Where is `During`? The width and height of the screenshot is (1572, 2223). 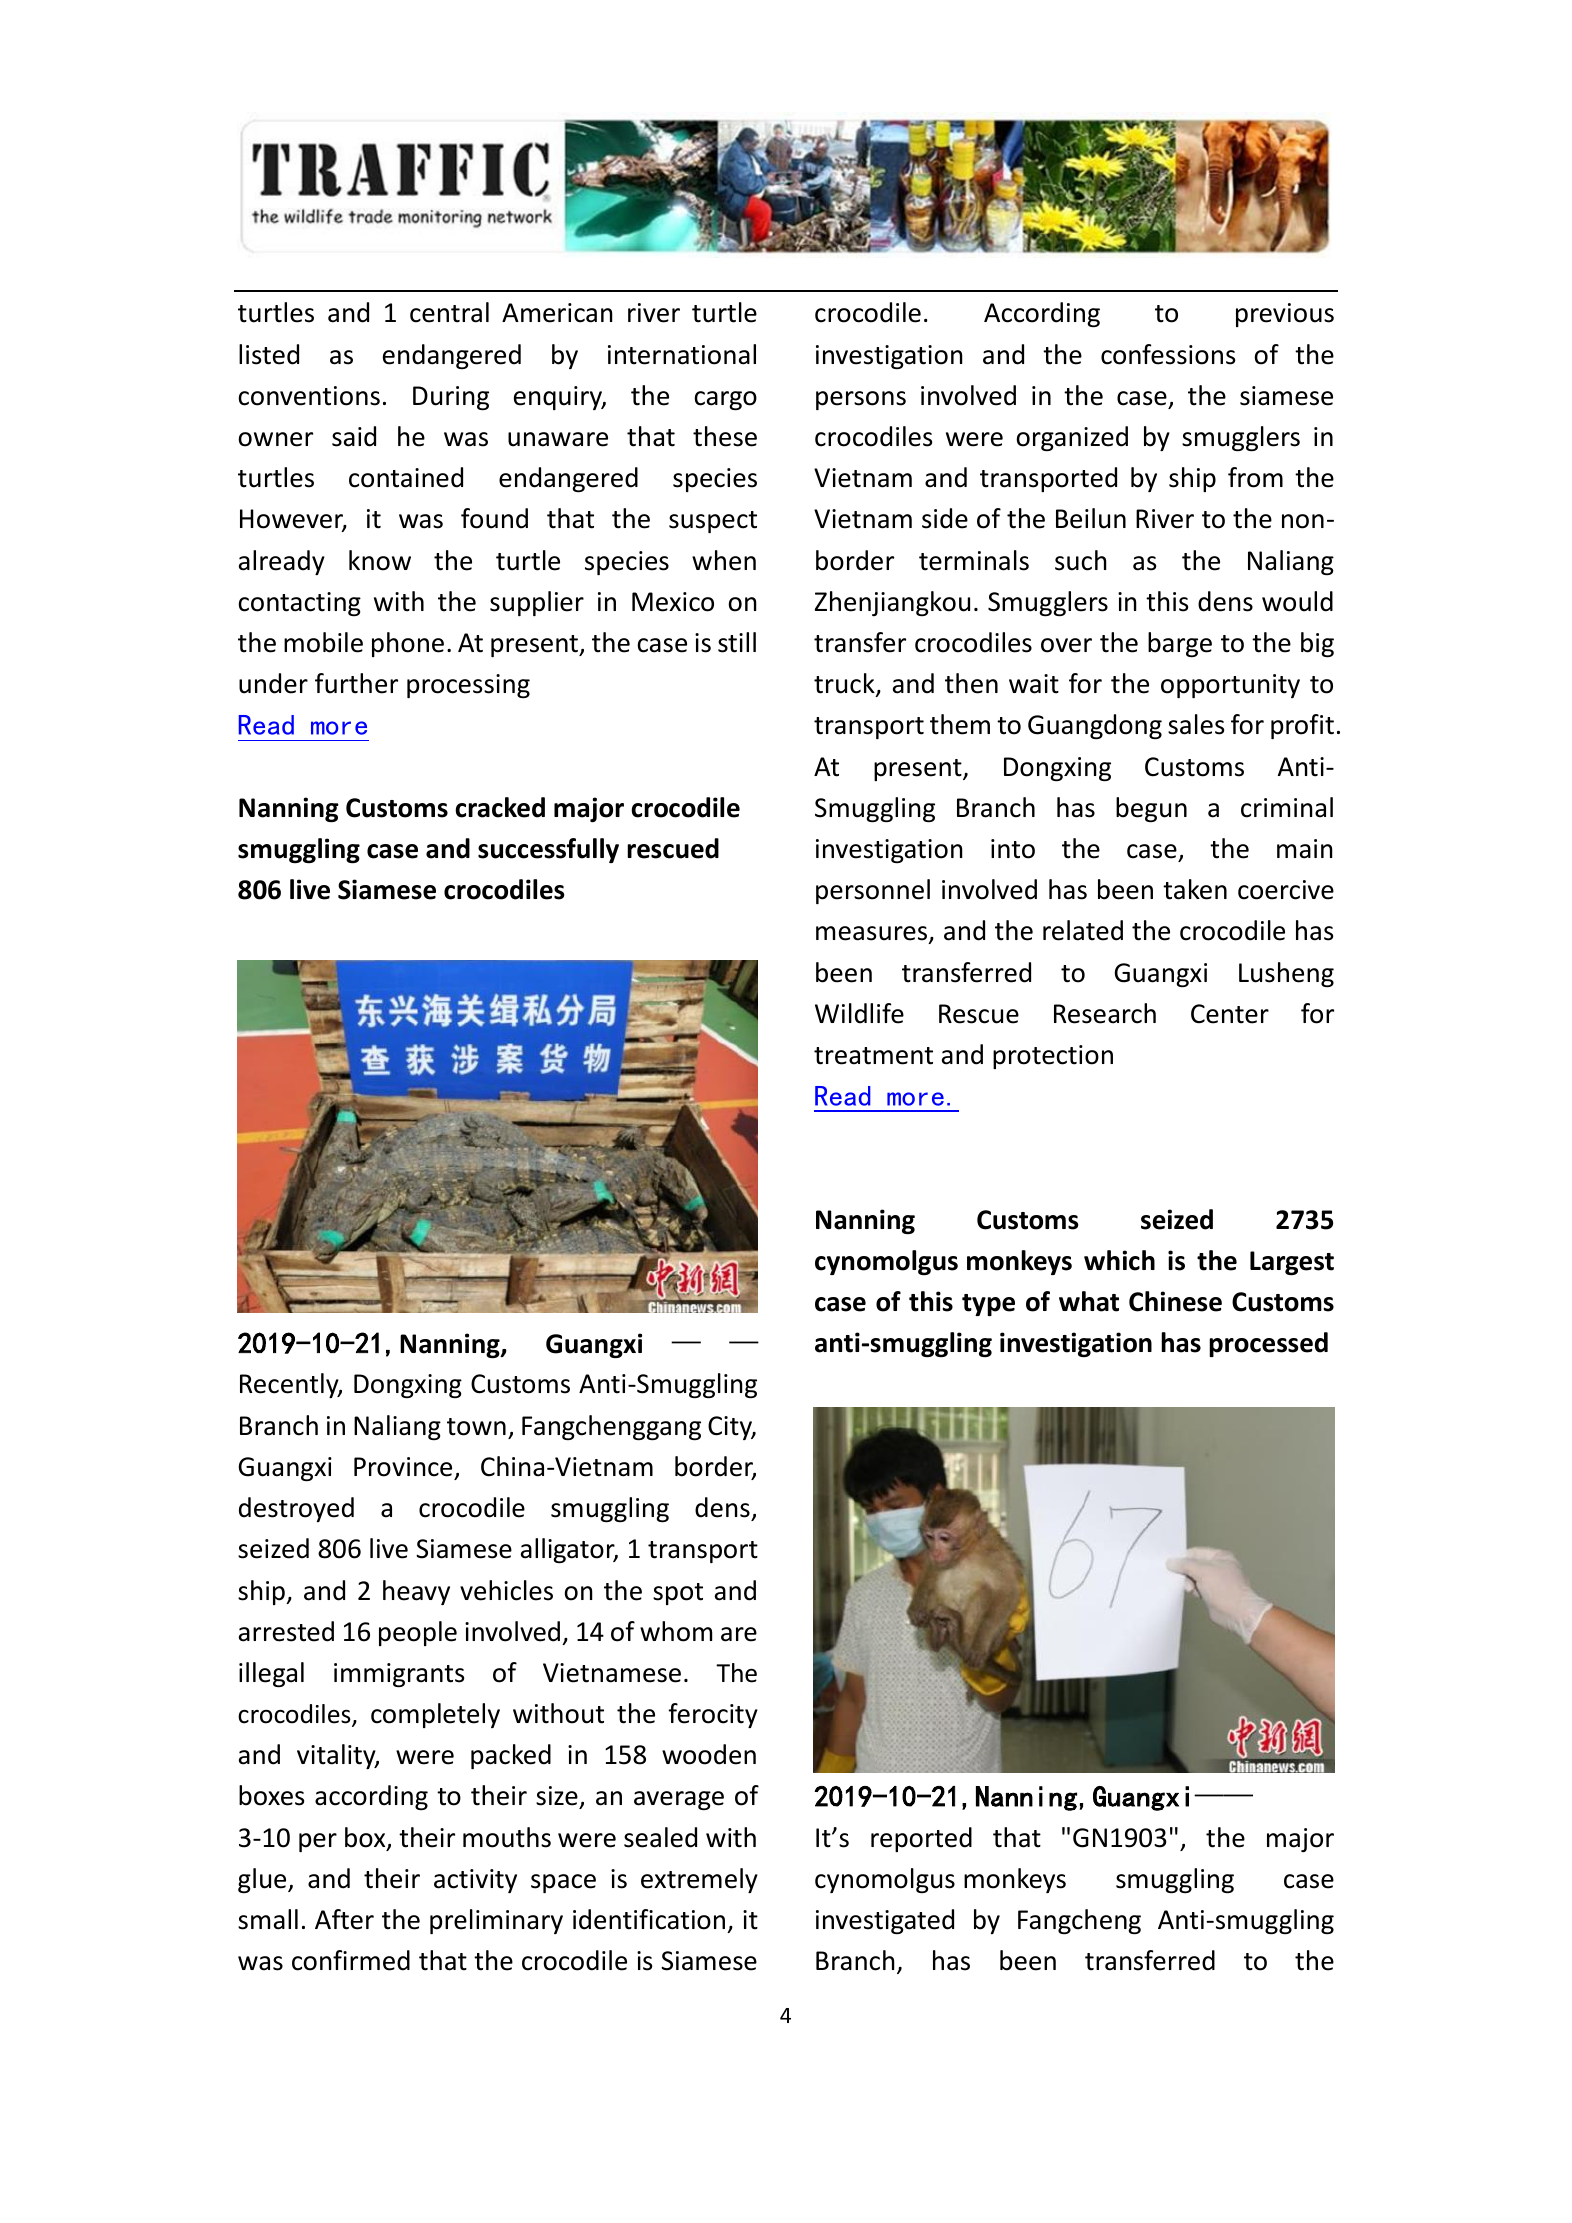
During is located at coordinates (451, 398).
